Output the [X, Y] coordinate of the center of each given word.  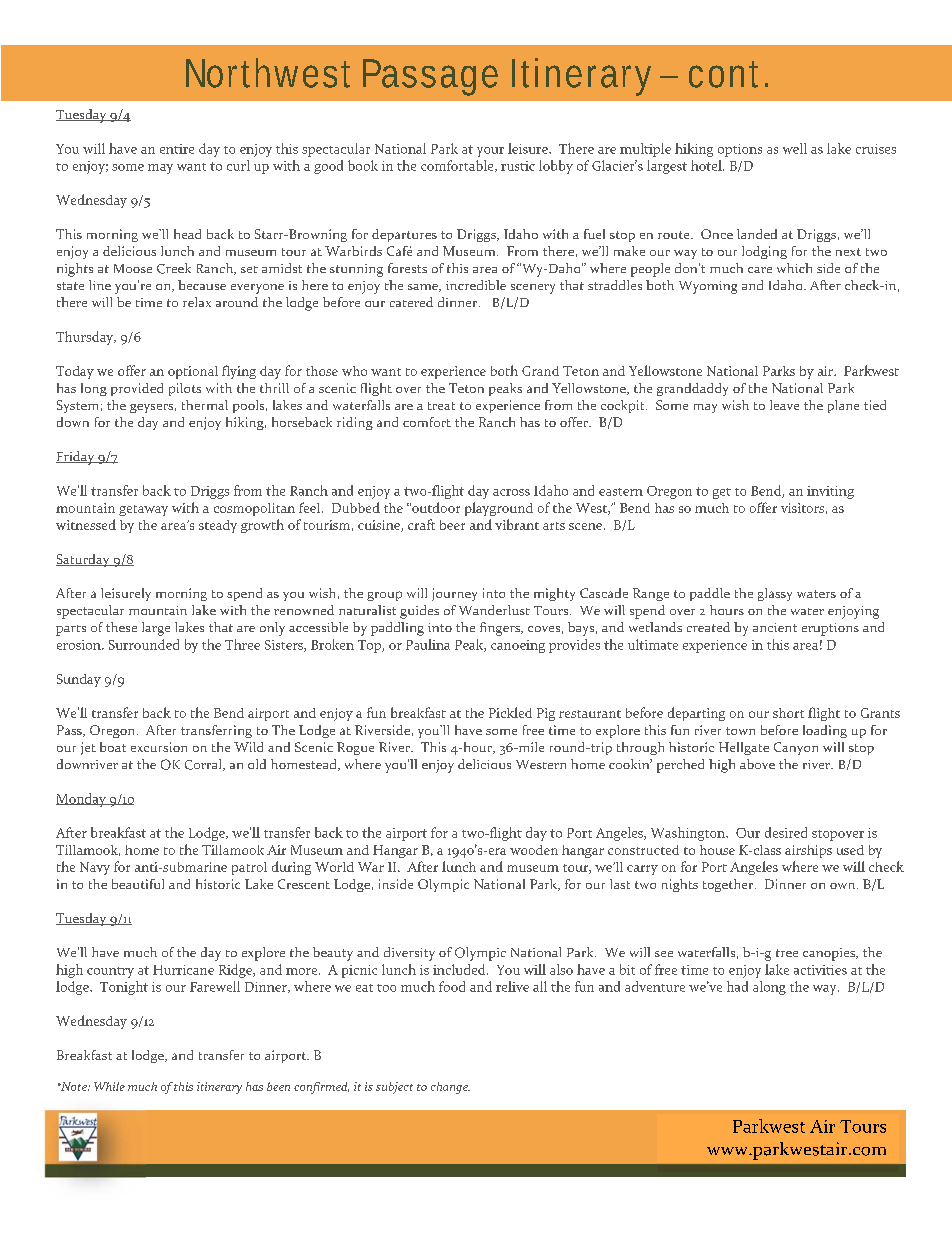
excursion [159, 747]
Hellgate [744, 748]
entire [177, 149]
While [109, 1086]
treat [441, 406]
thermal [205, 405]
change [450, 1088]
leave [784, 405]
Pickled [510, 712]
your [490, 152]
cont [728, 74]
